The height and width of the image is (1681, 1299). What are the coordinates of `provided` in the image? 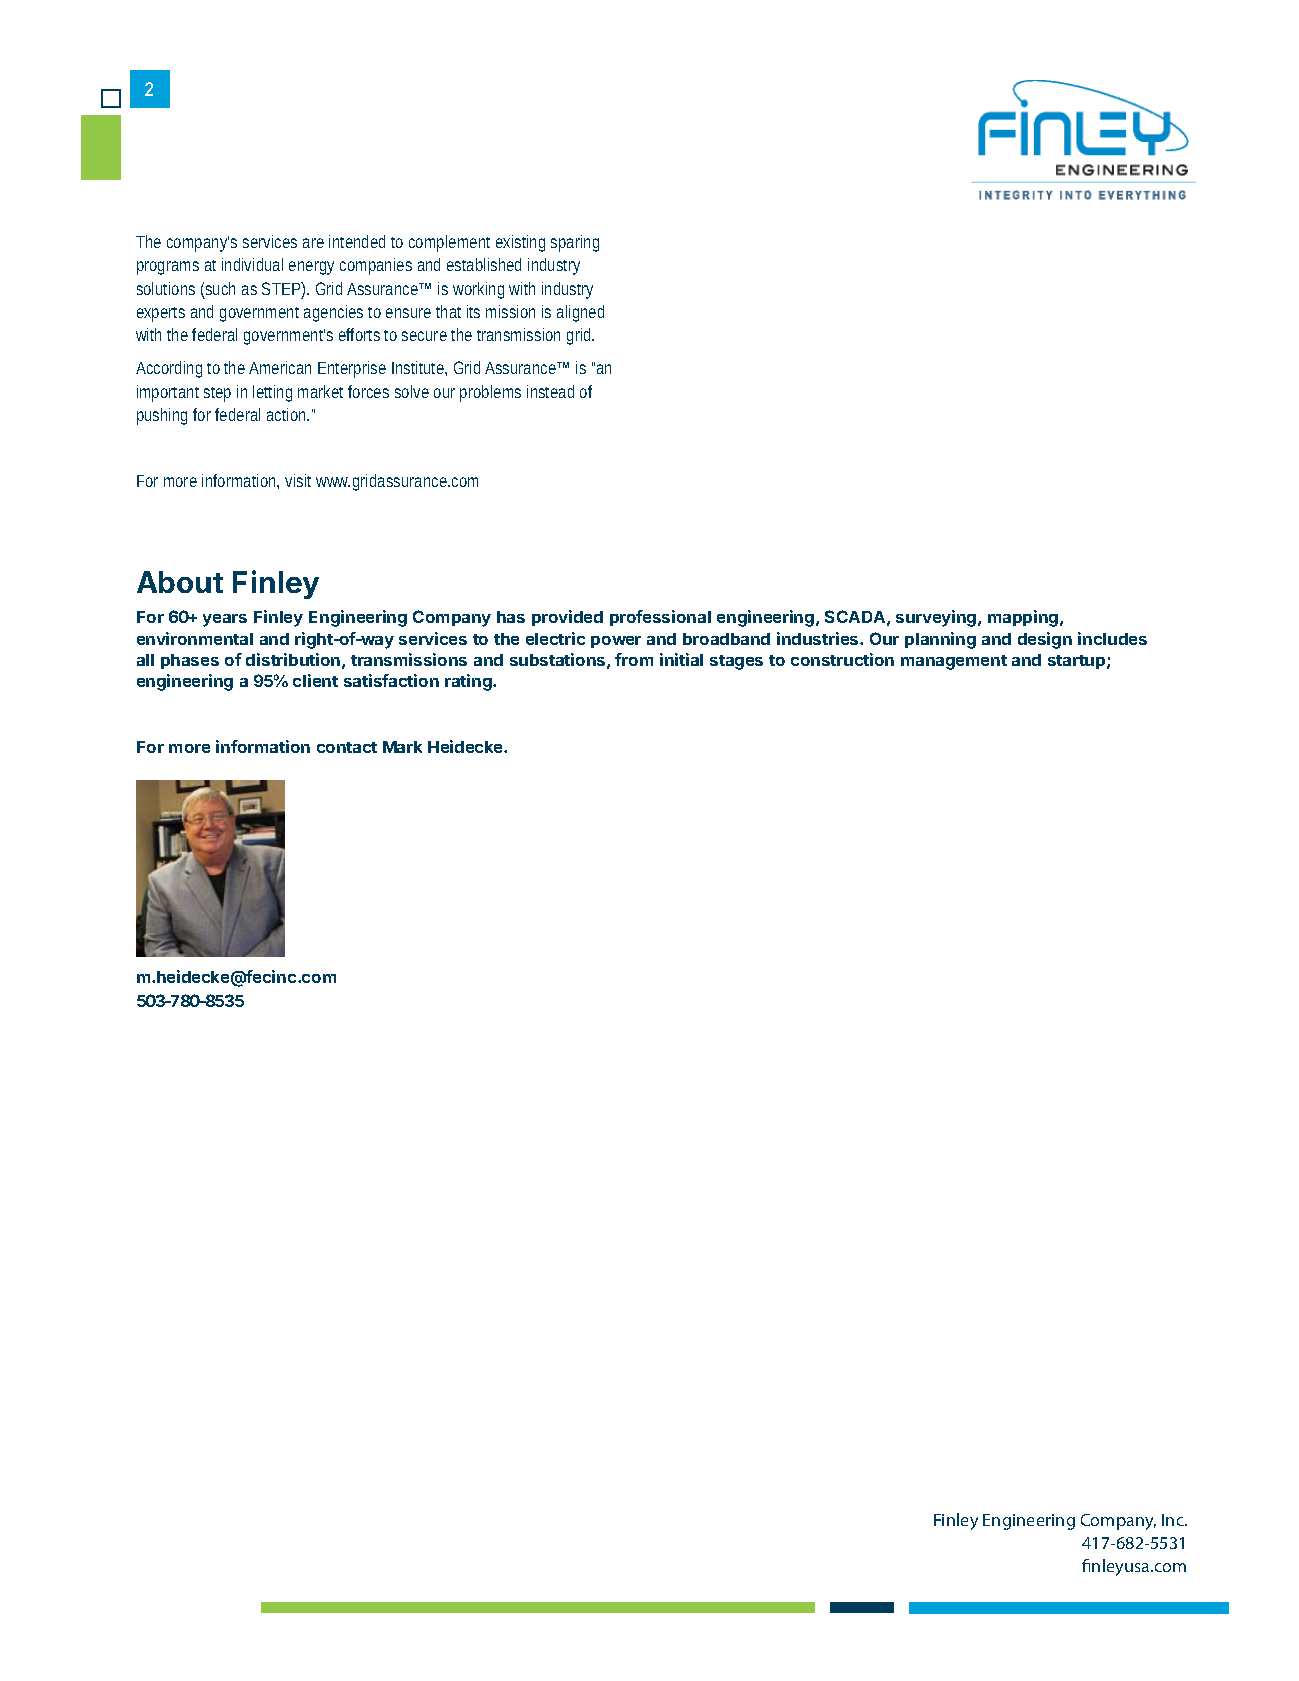 It's located at (567, 618).
